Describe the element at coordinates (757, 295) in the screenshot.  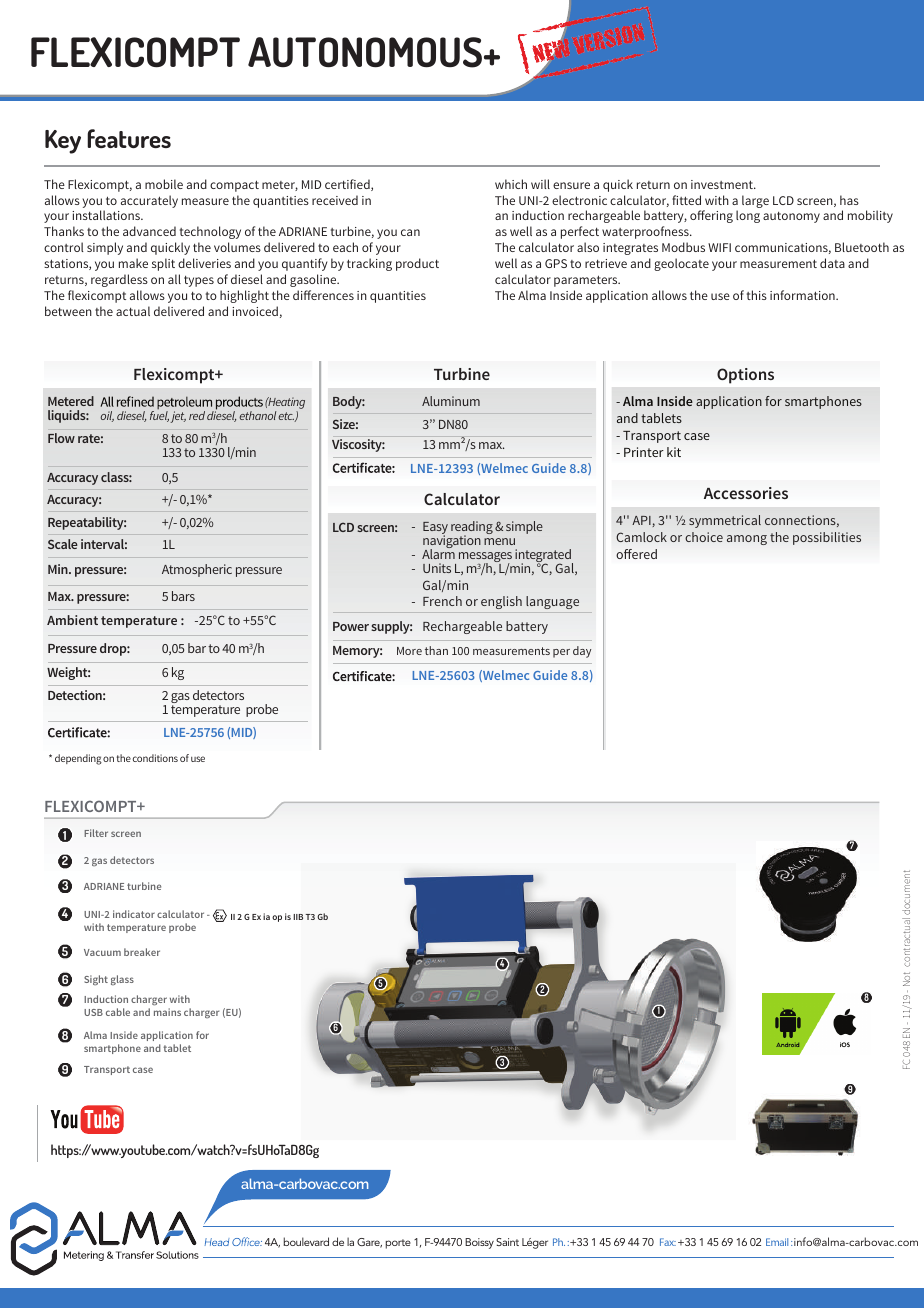
I see `this` at that location.
